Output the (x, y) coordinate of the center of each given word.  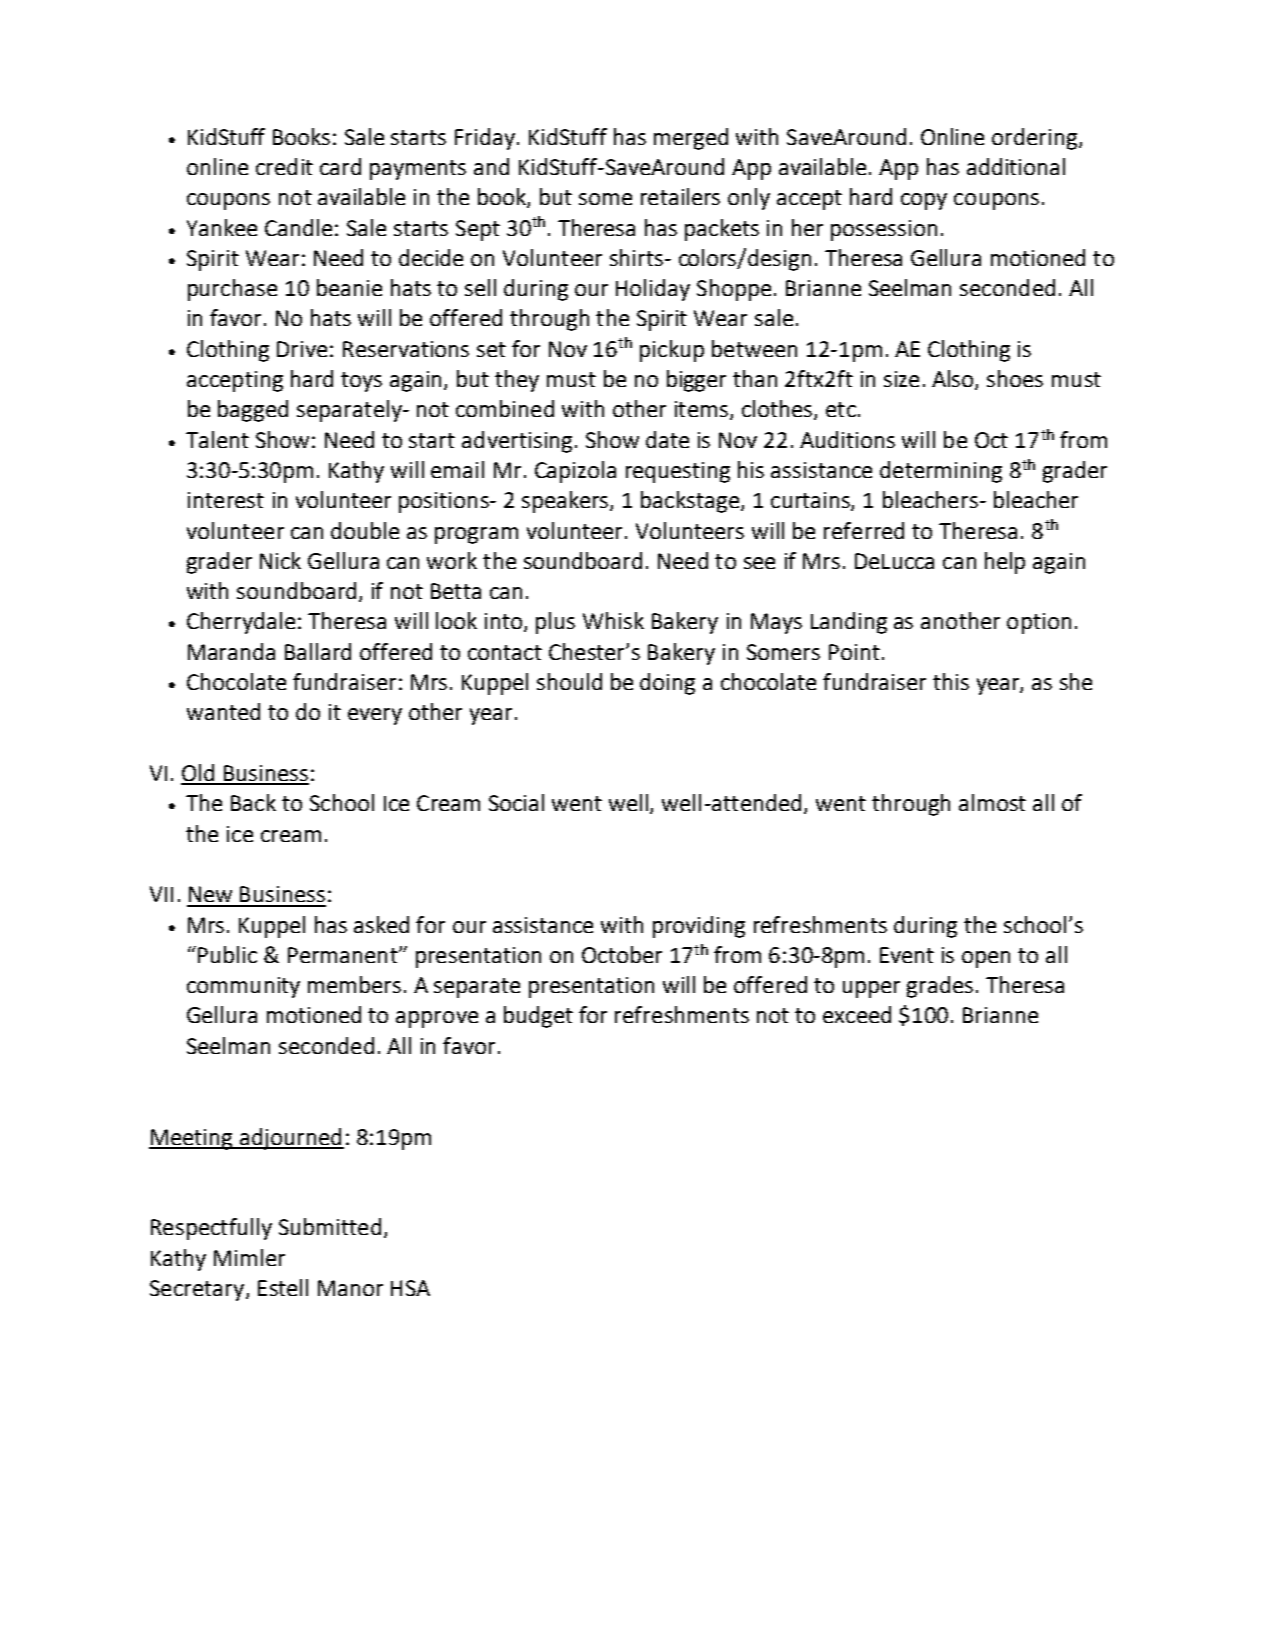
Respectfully (211, 1229)
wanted (223, 711)
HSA (410, 1288)
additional (1016, 166)
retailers (680, 196)
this (951, 681)
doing (667, 684)
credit (284, 166)
